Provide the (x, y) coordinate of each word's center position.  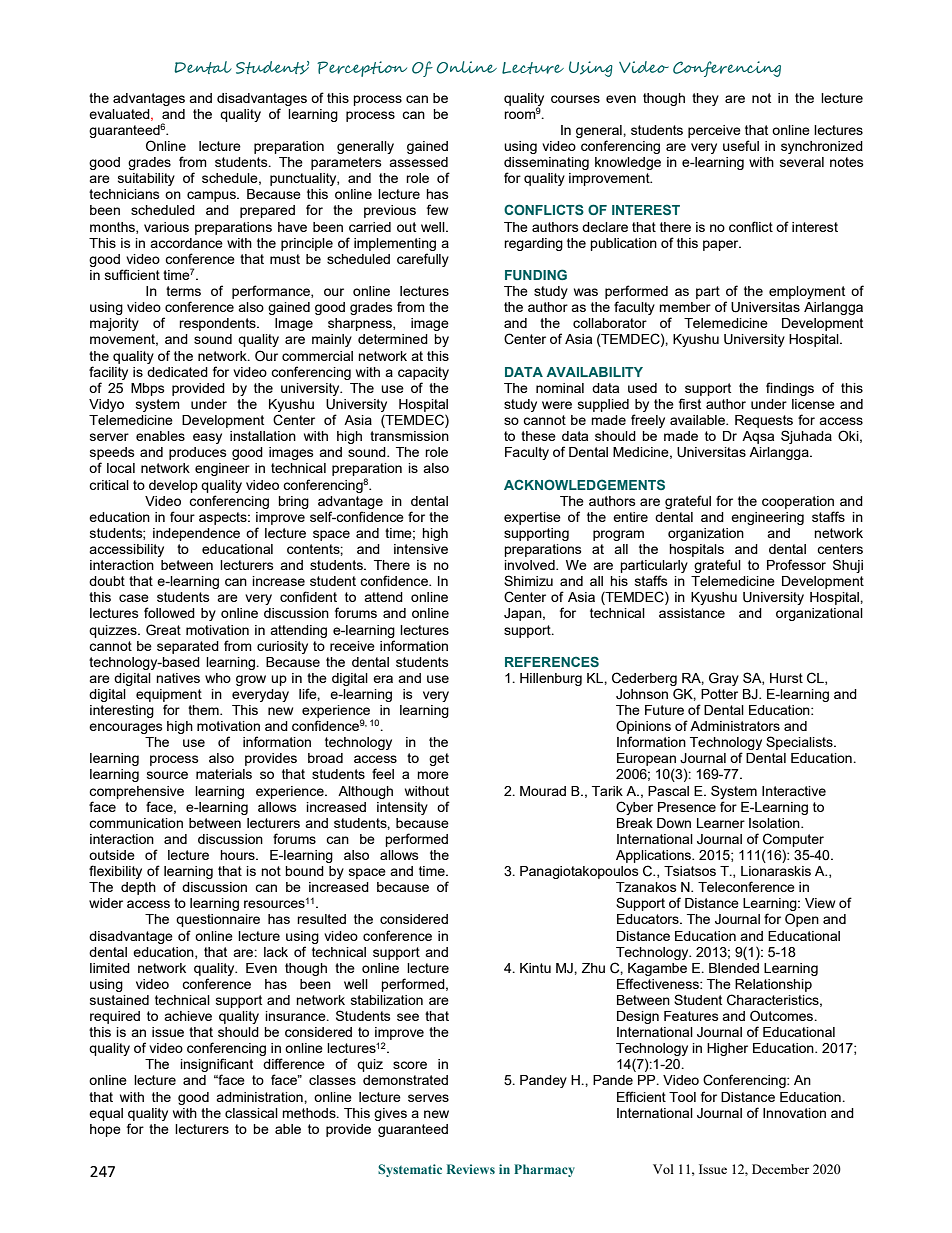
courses (575, 99)
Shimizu (528, 580)
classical (251, 1113)
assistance (692, 613)
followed (169, 612)
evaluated (120, 115)
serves (428, 1098)
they (705, 99)
